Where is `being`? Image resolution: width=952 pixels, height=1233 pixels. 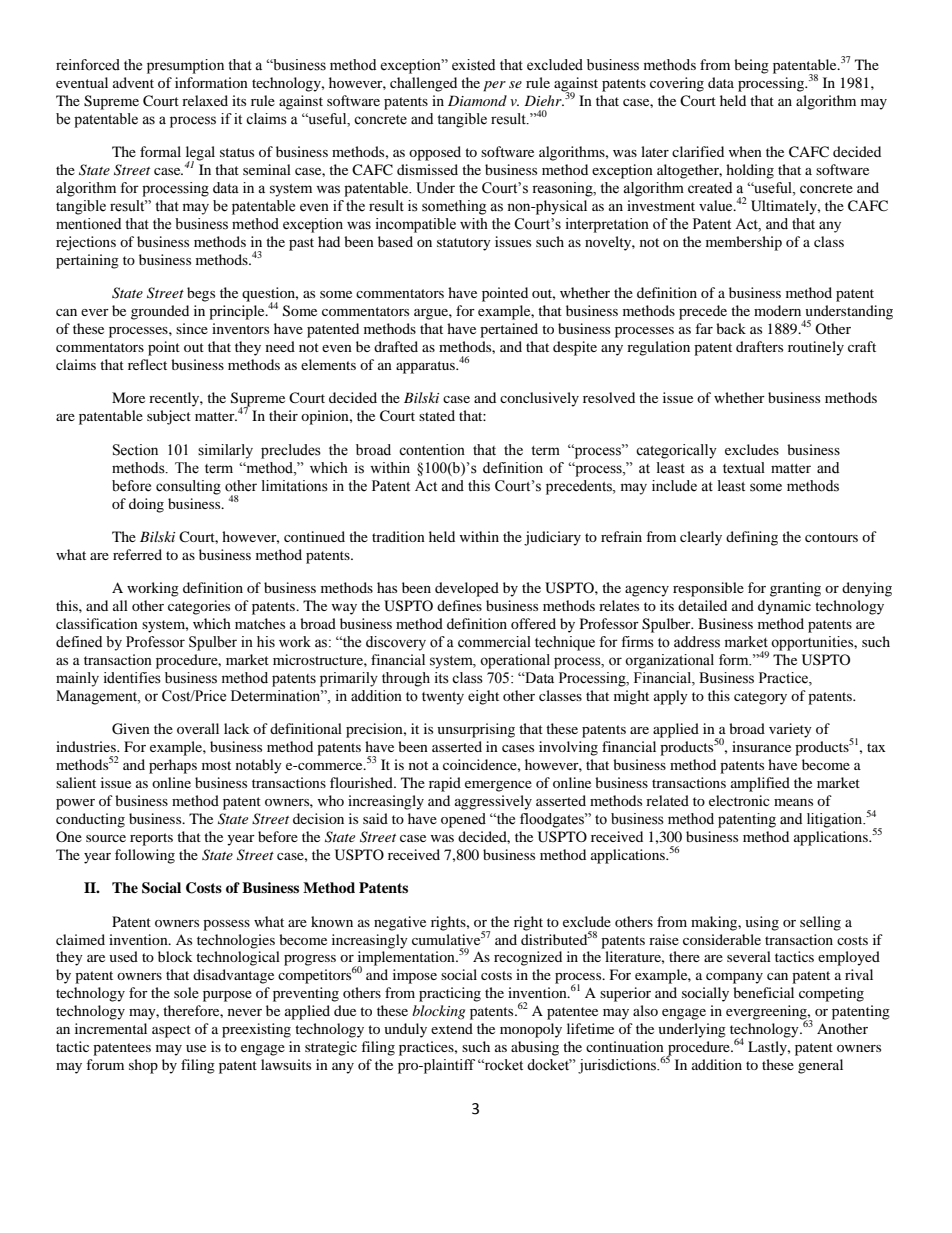 being is located at coordinates (751, 66).
